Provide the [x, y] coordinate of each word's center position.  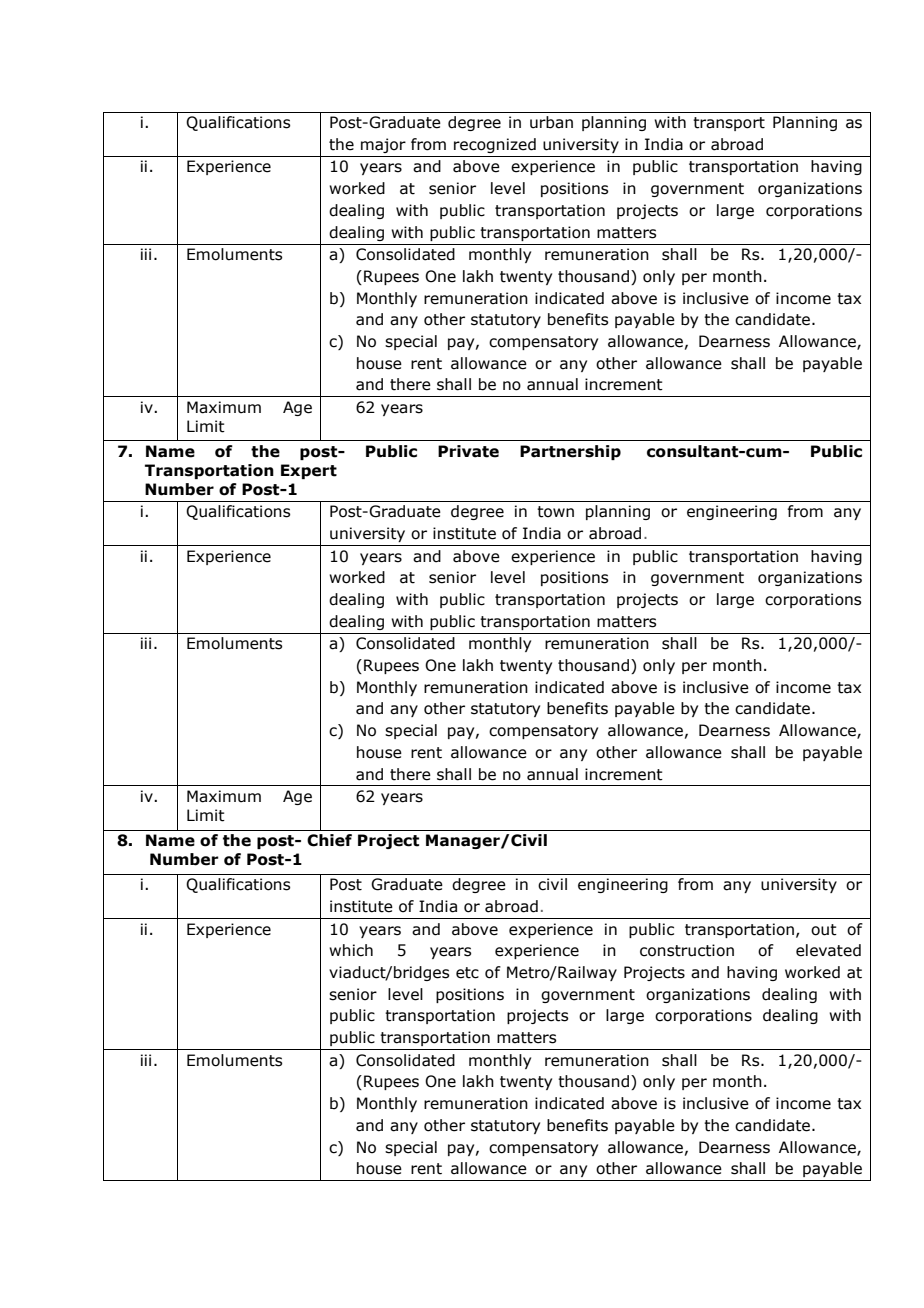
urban [551, 122]
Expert [309, 471]
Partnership [570, 452]
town [555, 512]
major [383, 145]
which [351, 950]
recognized [495, 145]
